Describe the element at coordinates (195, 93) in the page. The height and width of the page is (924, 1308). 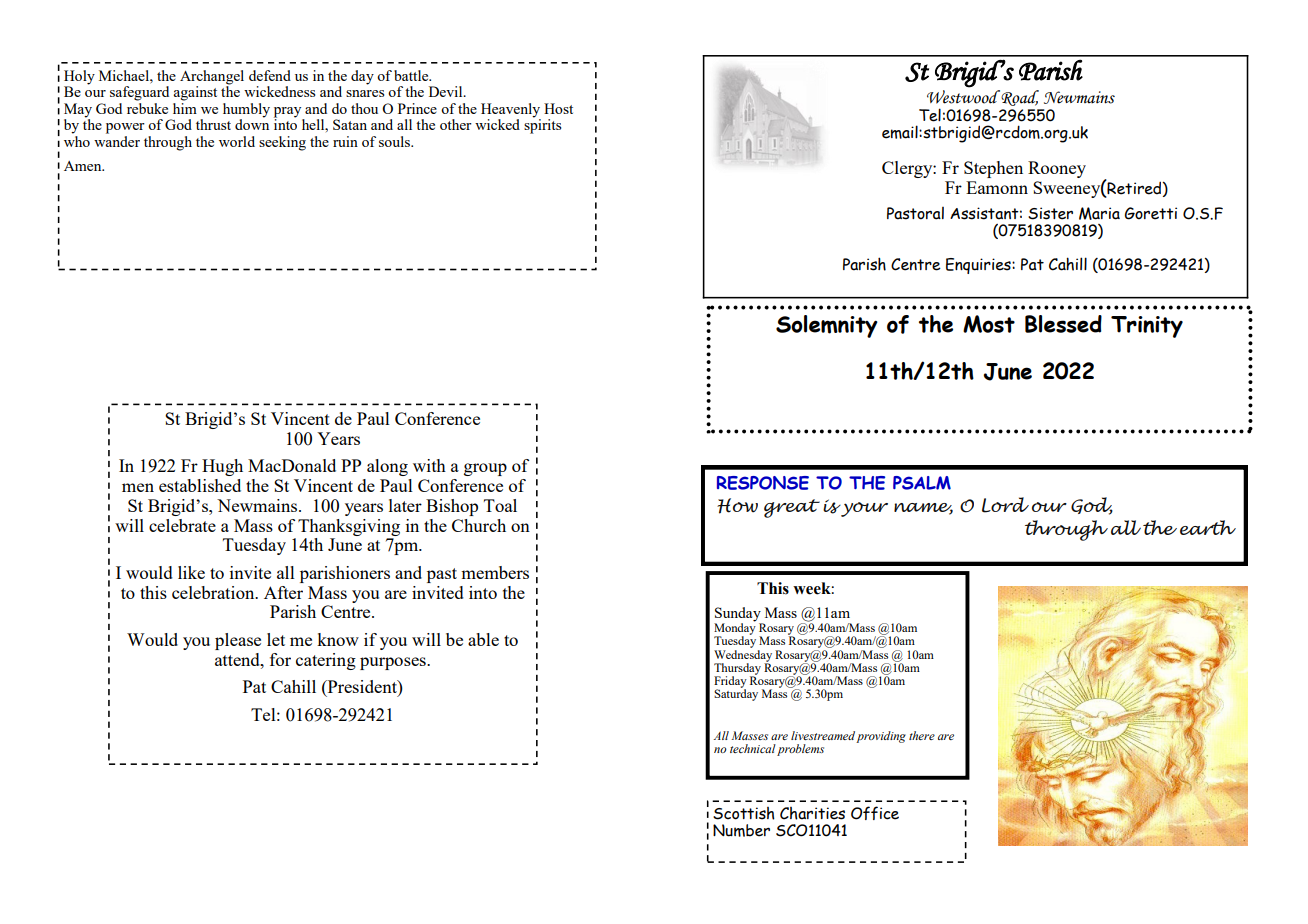
I see `against` at that location.
